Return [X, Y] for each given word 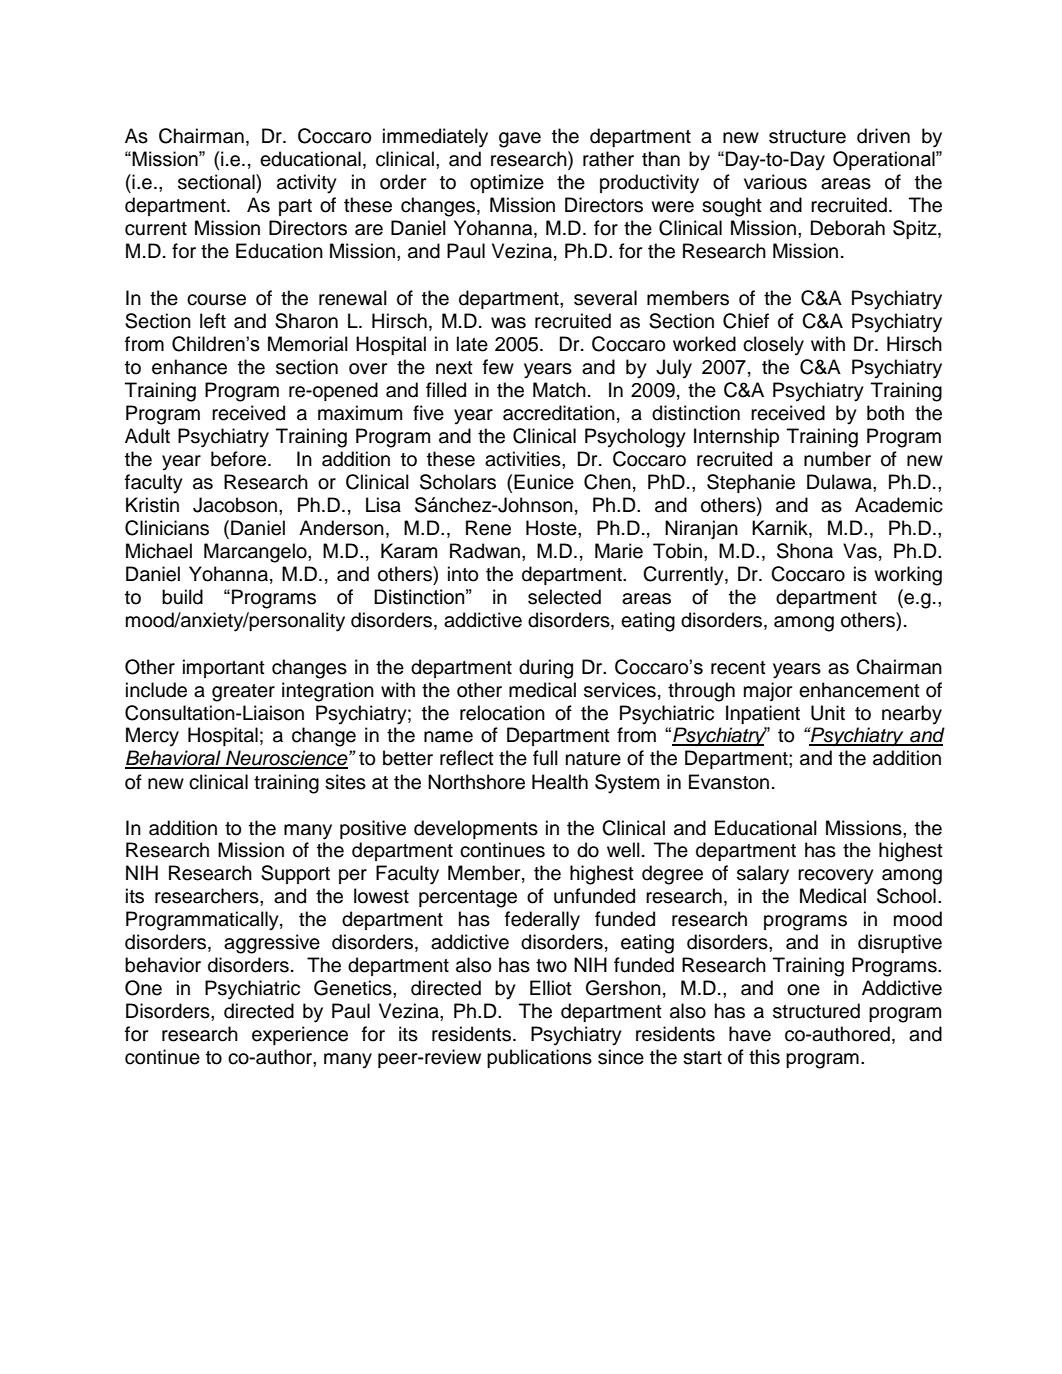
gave [520, 140]
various [775, 182]
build [182, 597]
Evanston [729, 782]
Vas [860, 551]
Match [559, 390]
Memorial [308, 344]
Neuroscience [287, 759]
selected [564, 597]
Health [560, 782]
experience [300, 1035]
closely [773, 346]
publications [539, 1058]
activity [307, 184]
